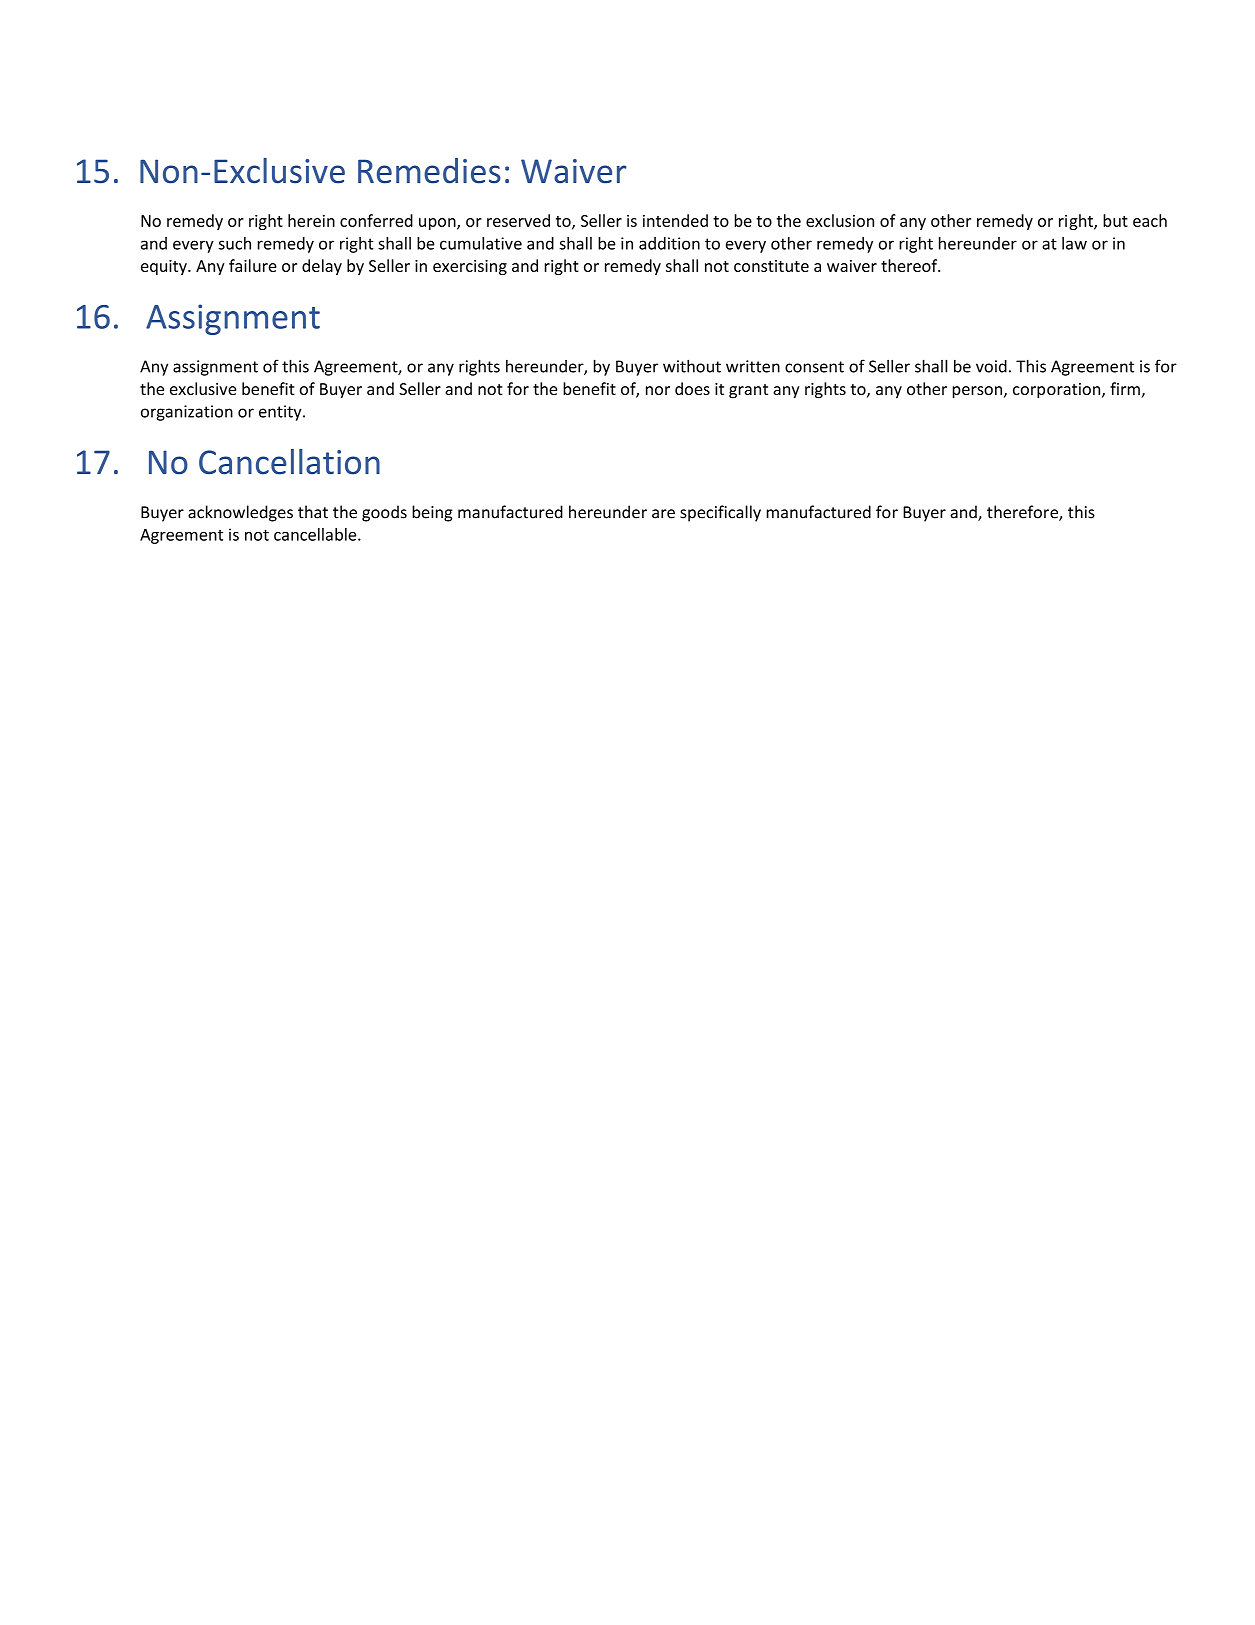  Describe the element at coordinates (771, 266) in the screenshot. I see `constitute` at that location.
